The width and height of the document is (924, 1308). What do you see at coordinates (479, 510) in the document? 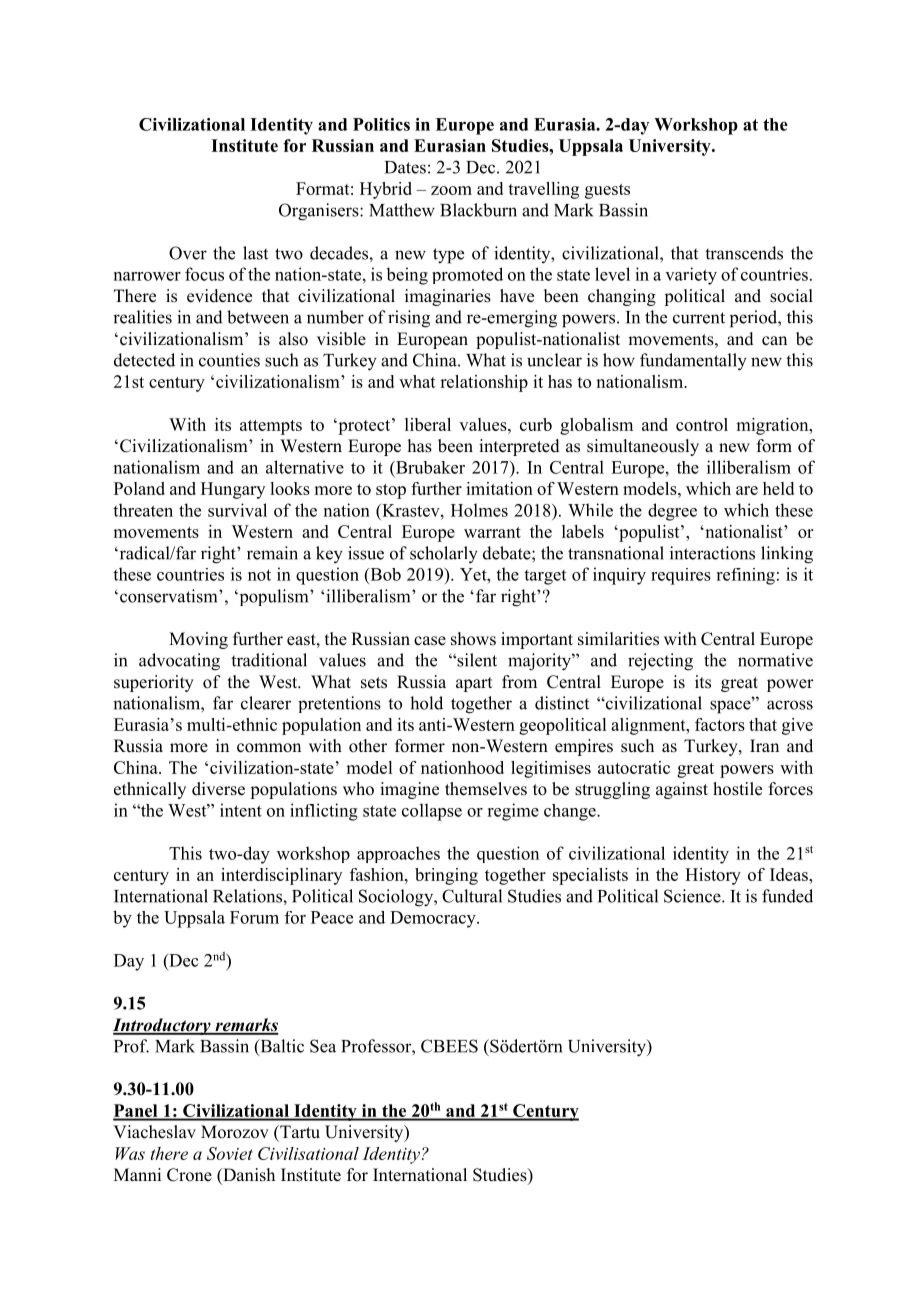
I see `Holmes` at bounding box center [479, 510].
